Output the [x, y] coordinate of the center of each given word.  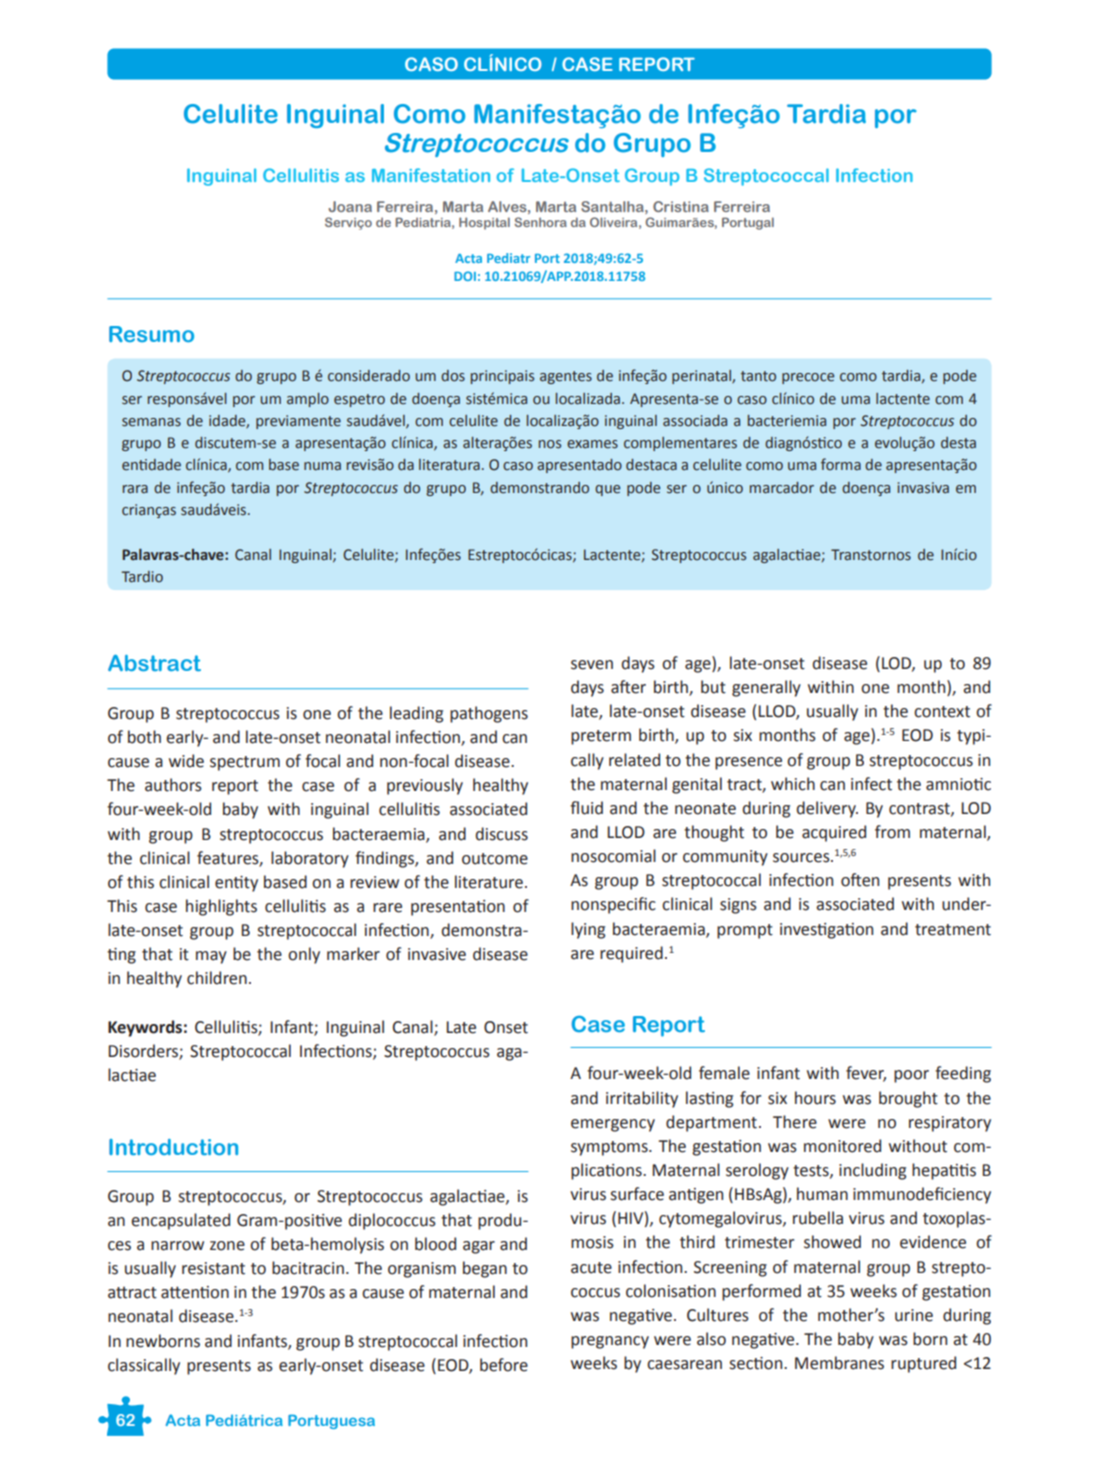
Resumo [151, 334]
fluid [586, 808]
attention [195, 1292]
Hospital [484, 223]
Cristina [681, 206]
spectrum [245, 763]
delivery [827, 809]
